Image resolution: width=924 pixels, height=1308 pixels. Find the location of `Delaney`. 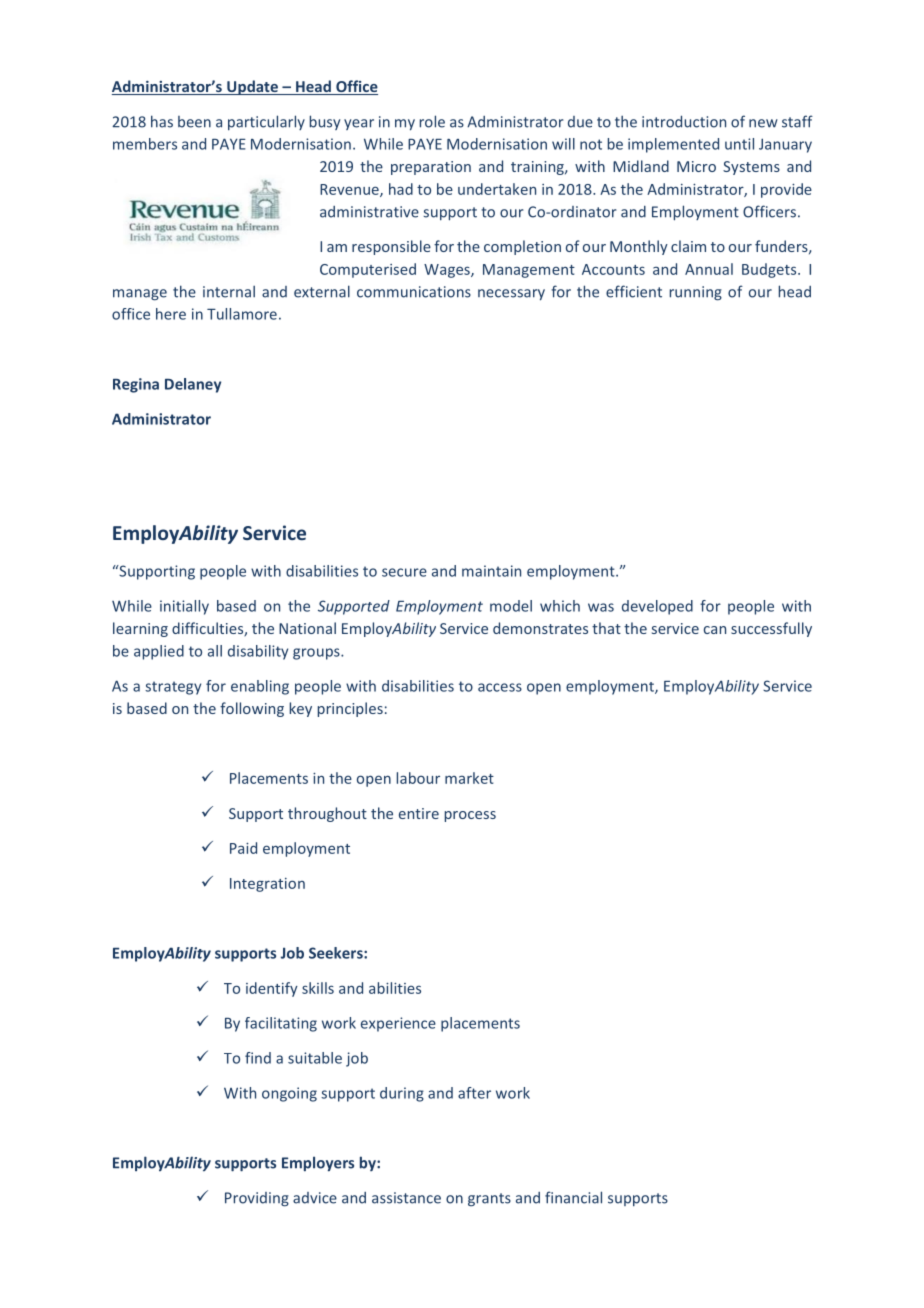

Delaney is located at coordinates (193, 385).
